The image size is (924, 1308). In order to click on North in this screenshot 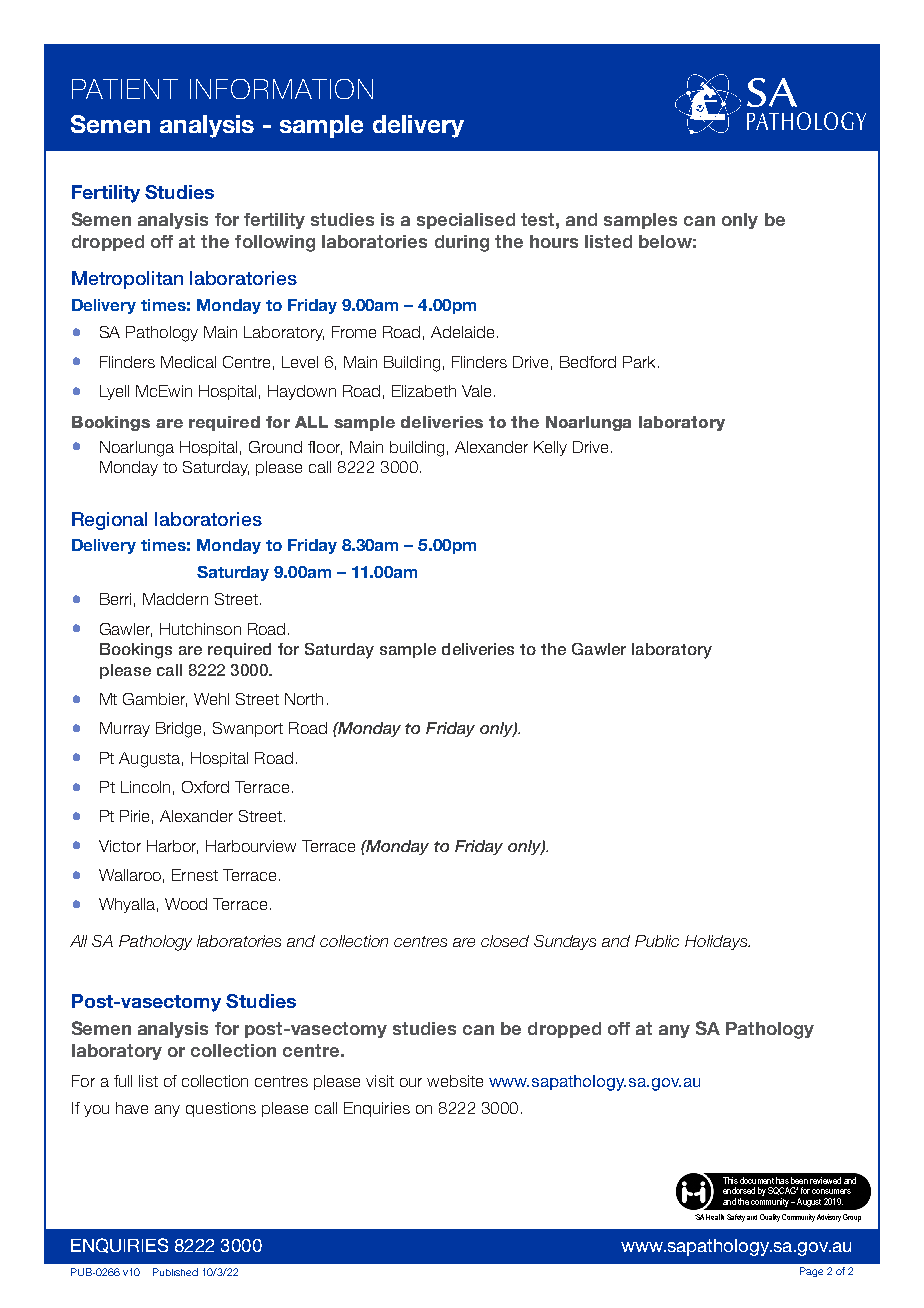, I will do `click(304, 699)`.
